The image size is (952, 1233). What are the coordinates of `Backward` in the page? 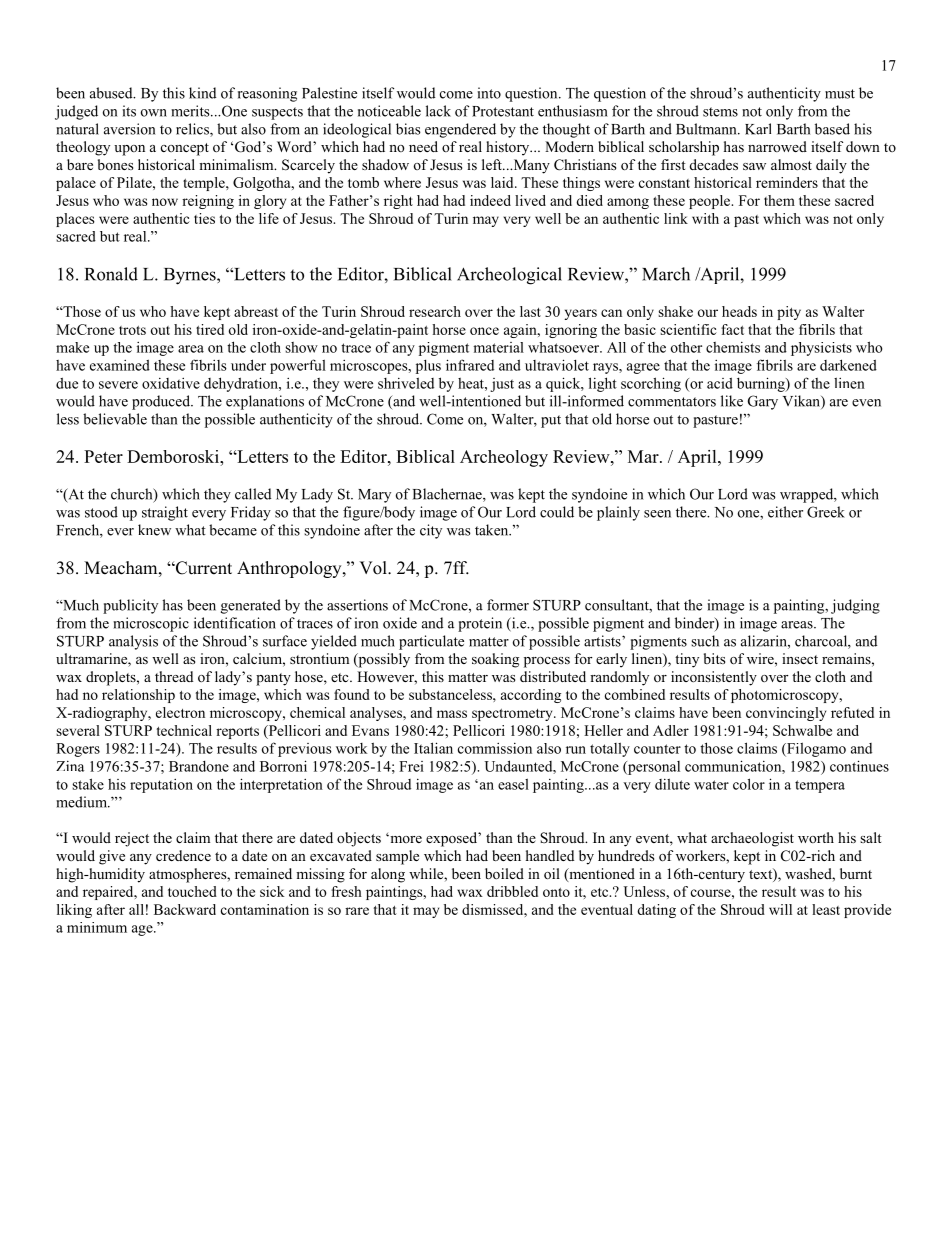 It's located at (185, 909).
